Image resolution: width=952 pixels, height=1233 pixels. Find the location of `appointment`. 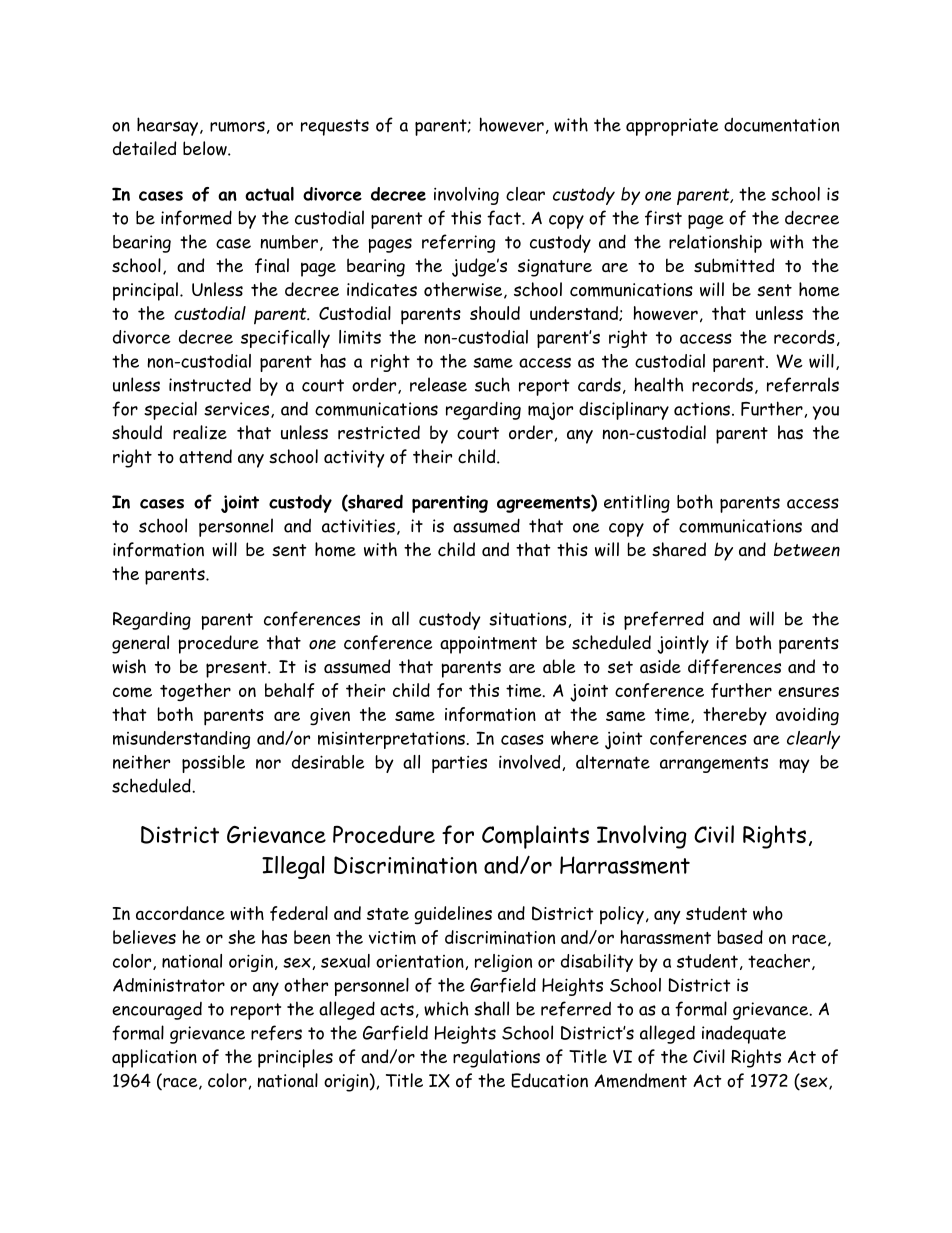

appointment is located at coordinates (488, 645).
